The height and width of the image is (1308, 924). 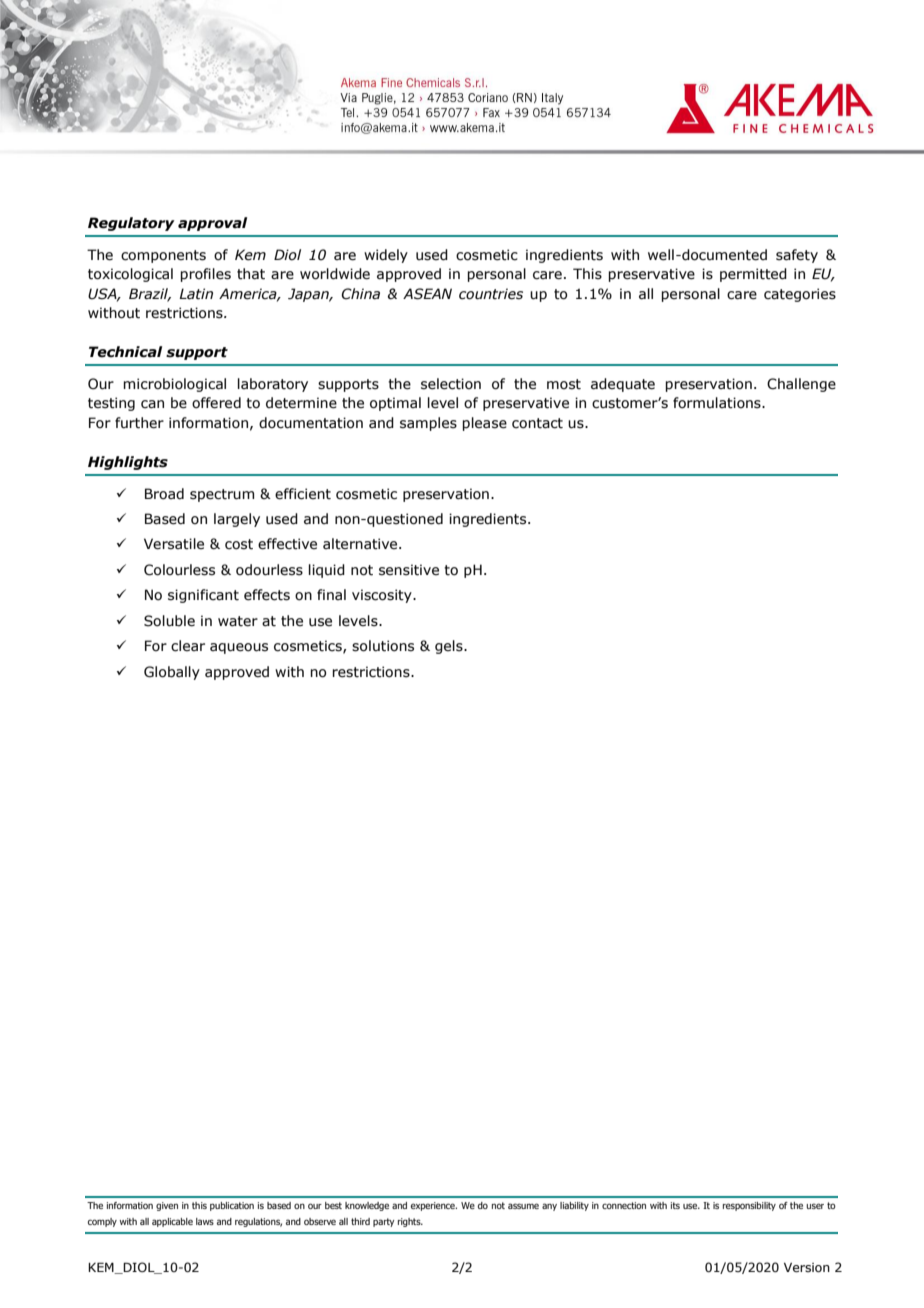 What do you see at coordinates (179, 570) in the image?
I see `Colourless` at bounding box center [179, 570].
